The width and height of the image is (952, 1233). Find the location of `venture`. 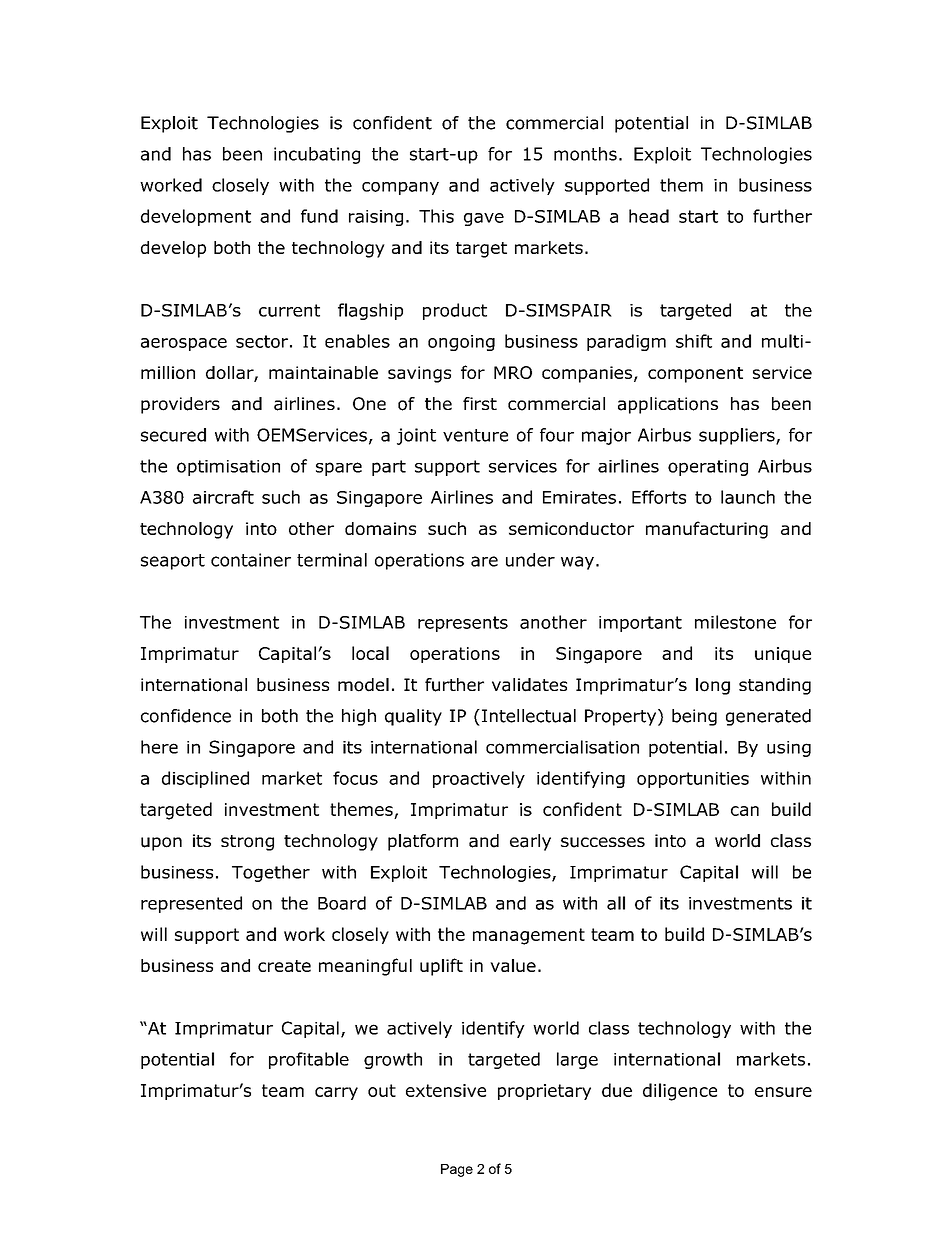

venture is located at coordinates (475, 435).
